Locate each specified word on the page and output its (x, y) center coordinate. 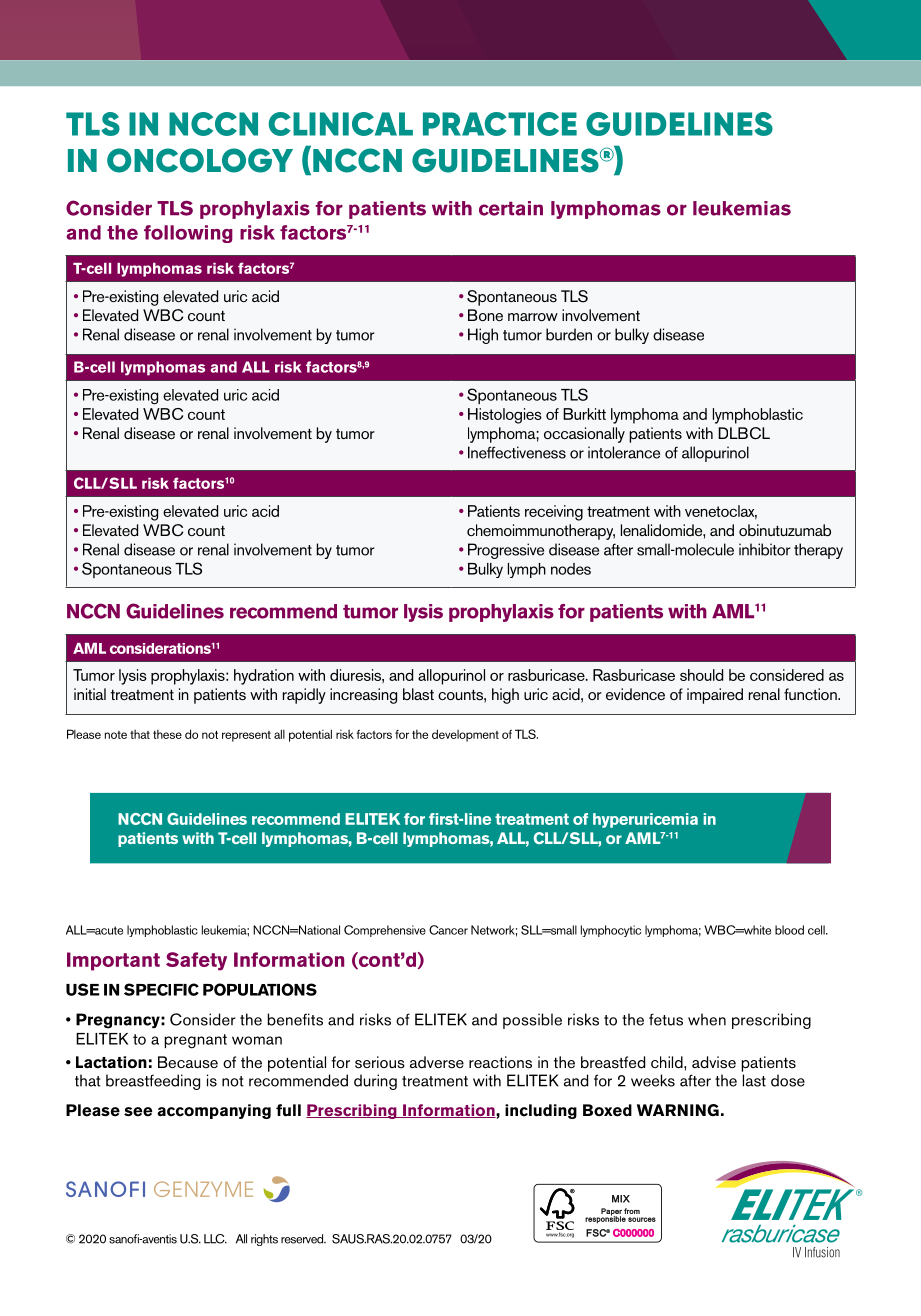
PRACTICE (500, 124)
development (465, 735)
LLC (215, 1239)
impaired (715, 696)
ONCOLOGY (200, 160)
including (541, 1111)
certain (511, 208)
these (167, 734)
